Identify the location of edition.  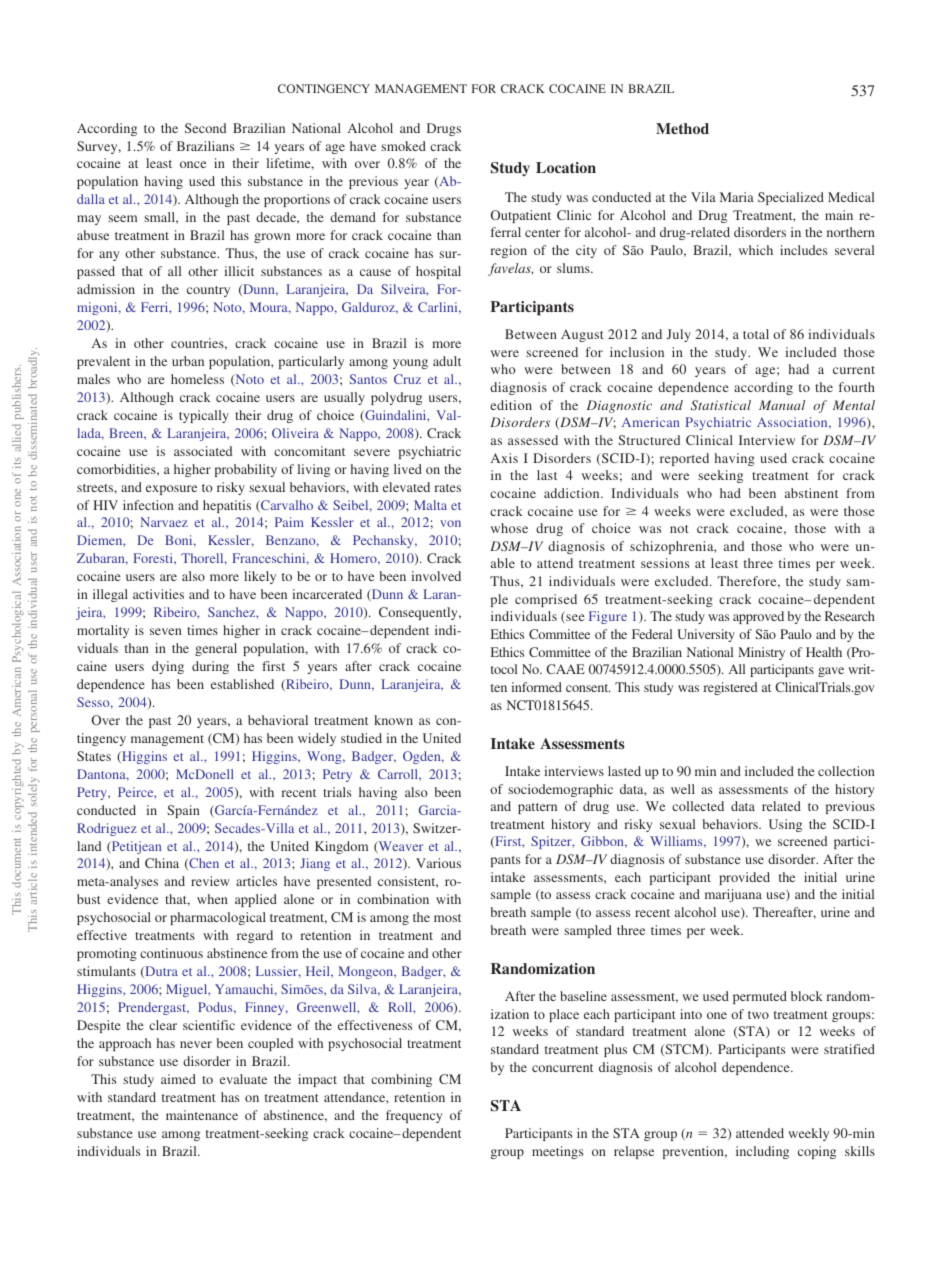
(511, 405).
